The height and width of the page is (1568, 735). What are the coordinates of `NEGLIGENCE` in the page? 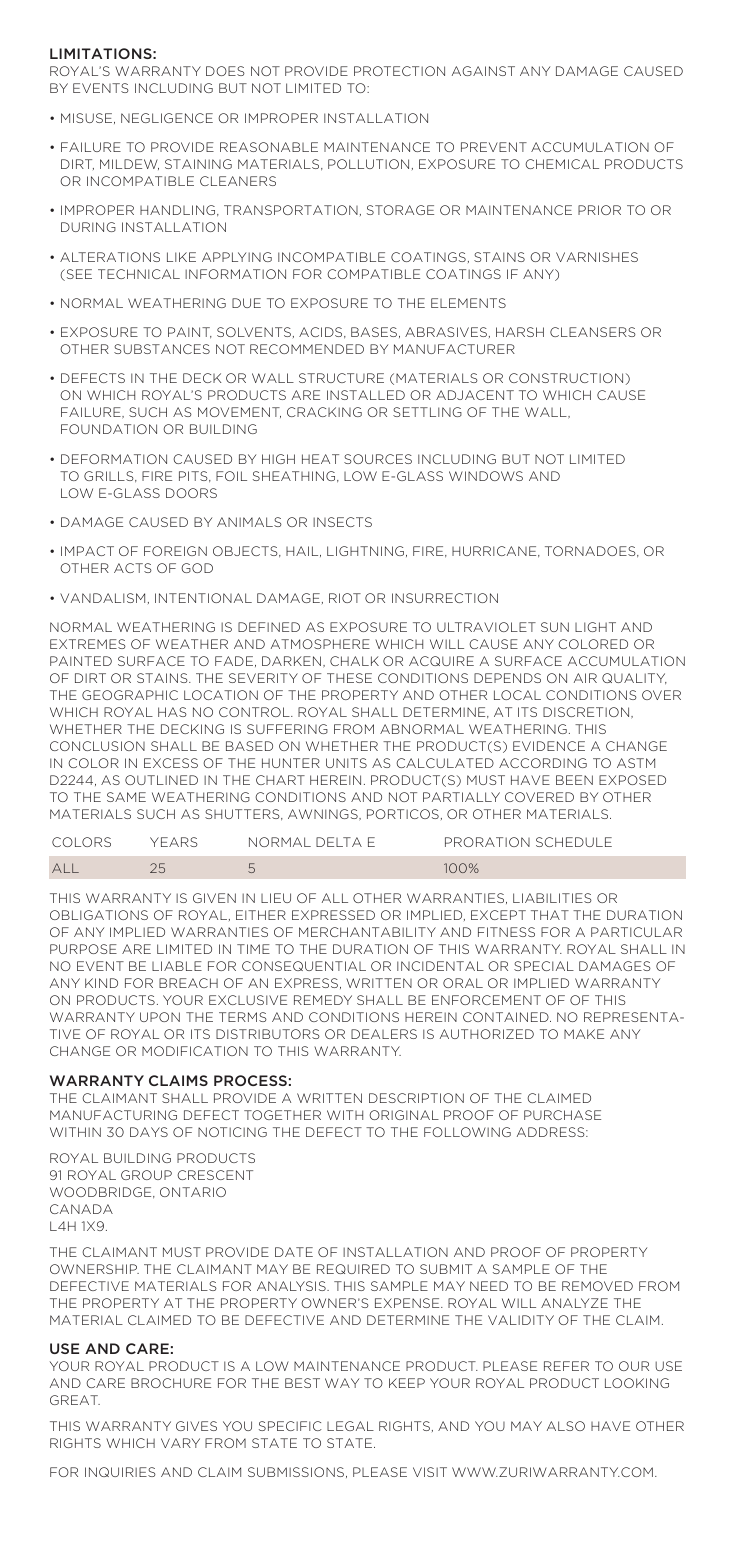 It's located at (167, 118).
